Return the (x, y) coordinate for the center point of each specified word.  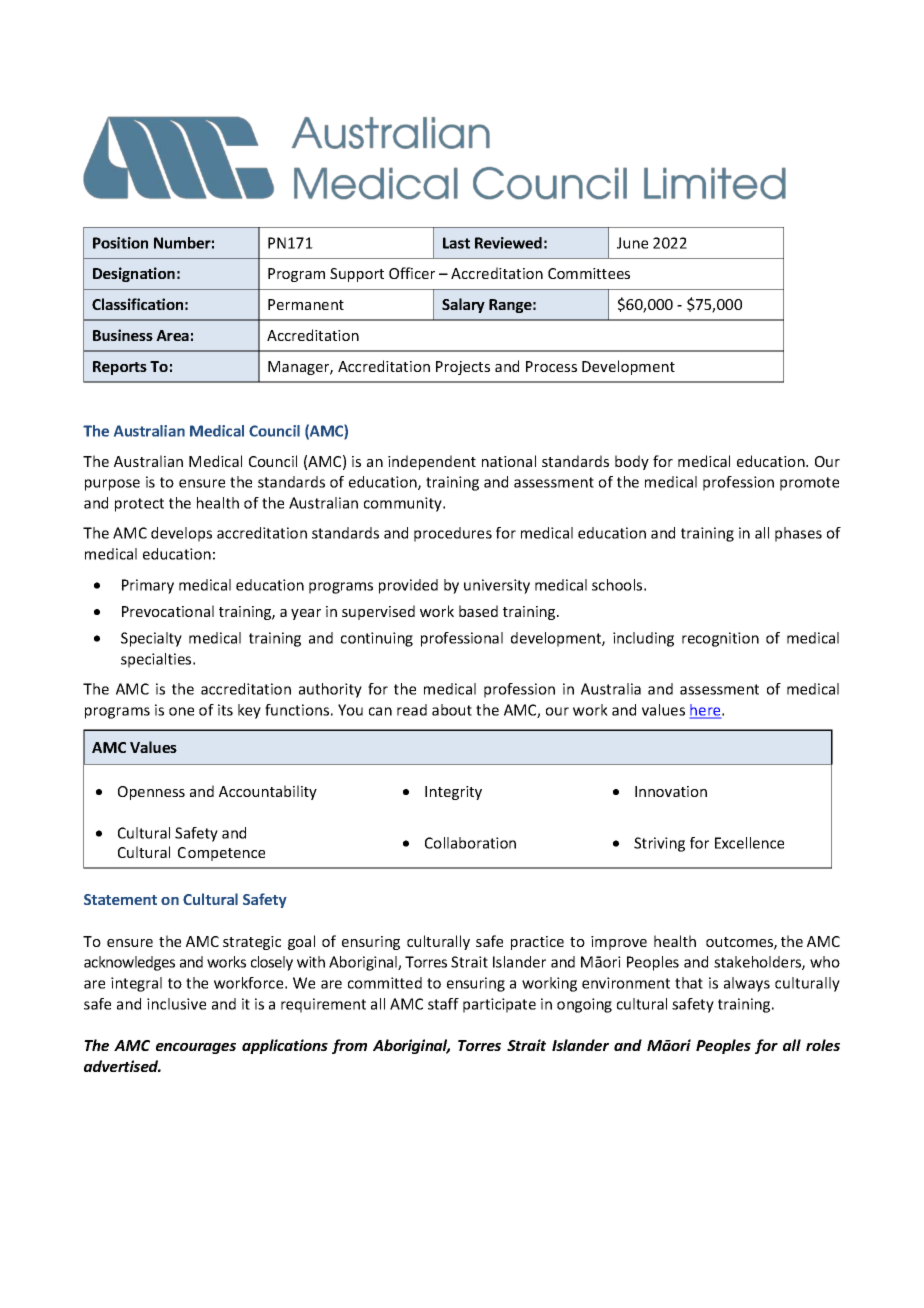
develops (181, 534)
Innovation (671, 791)
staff (443, 1004)
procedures (453, 534)
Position (120, 243)
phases (798, 534)
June (632, 243)
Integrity (453, 793)
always (747, 984)
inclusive (176, 1004)
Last (456, 243)
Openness (151, 793)
